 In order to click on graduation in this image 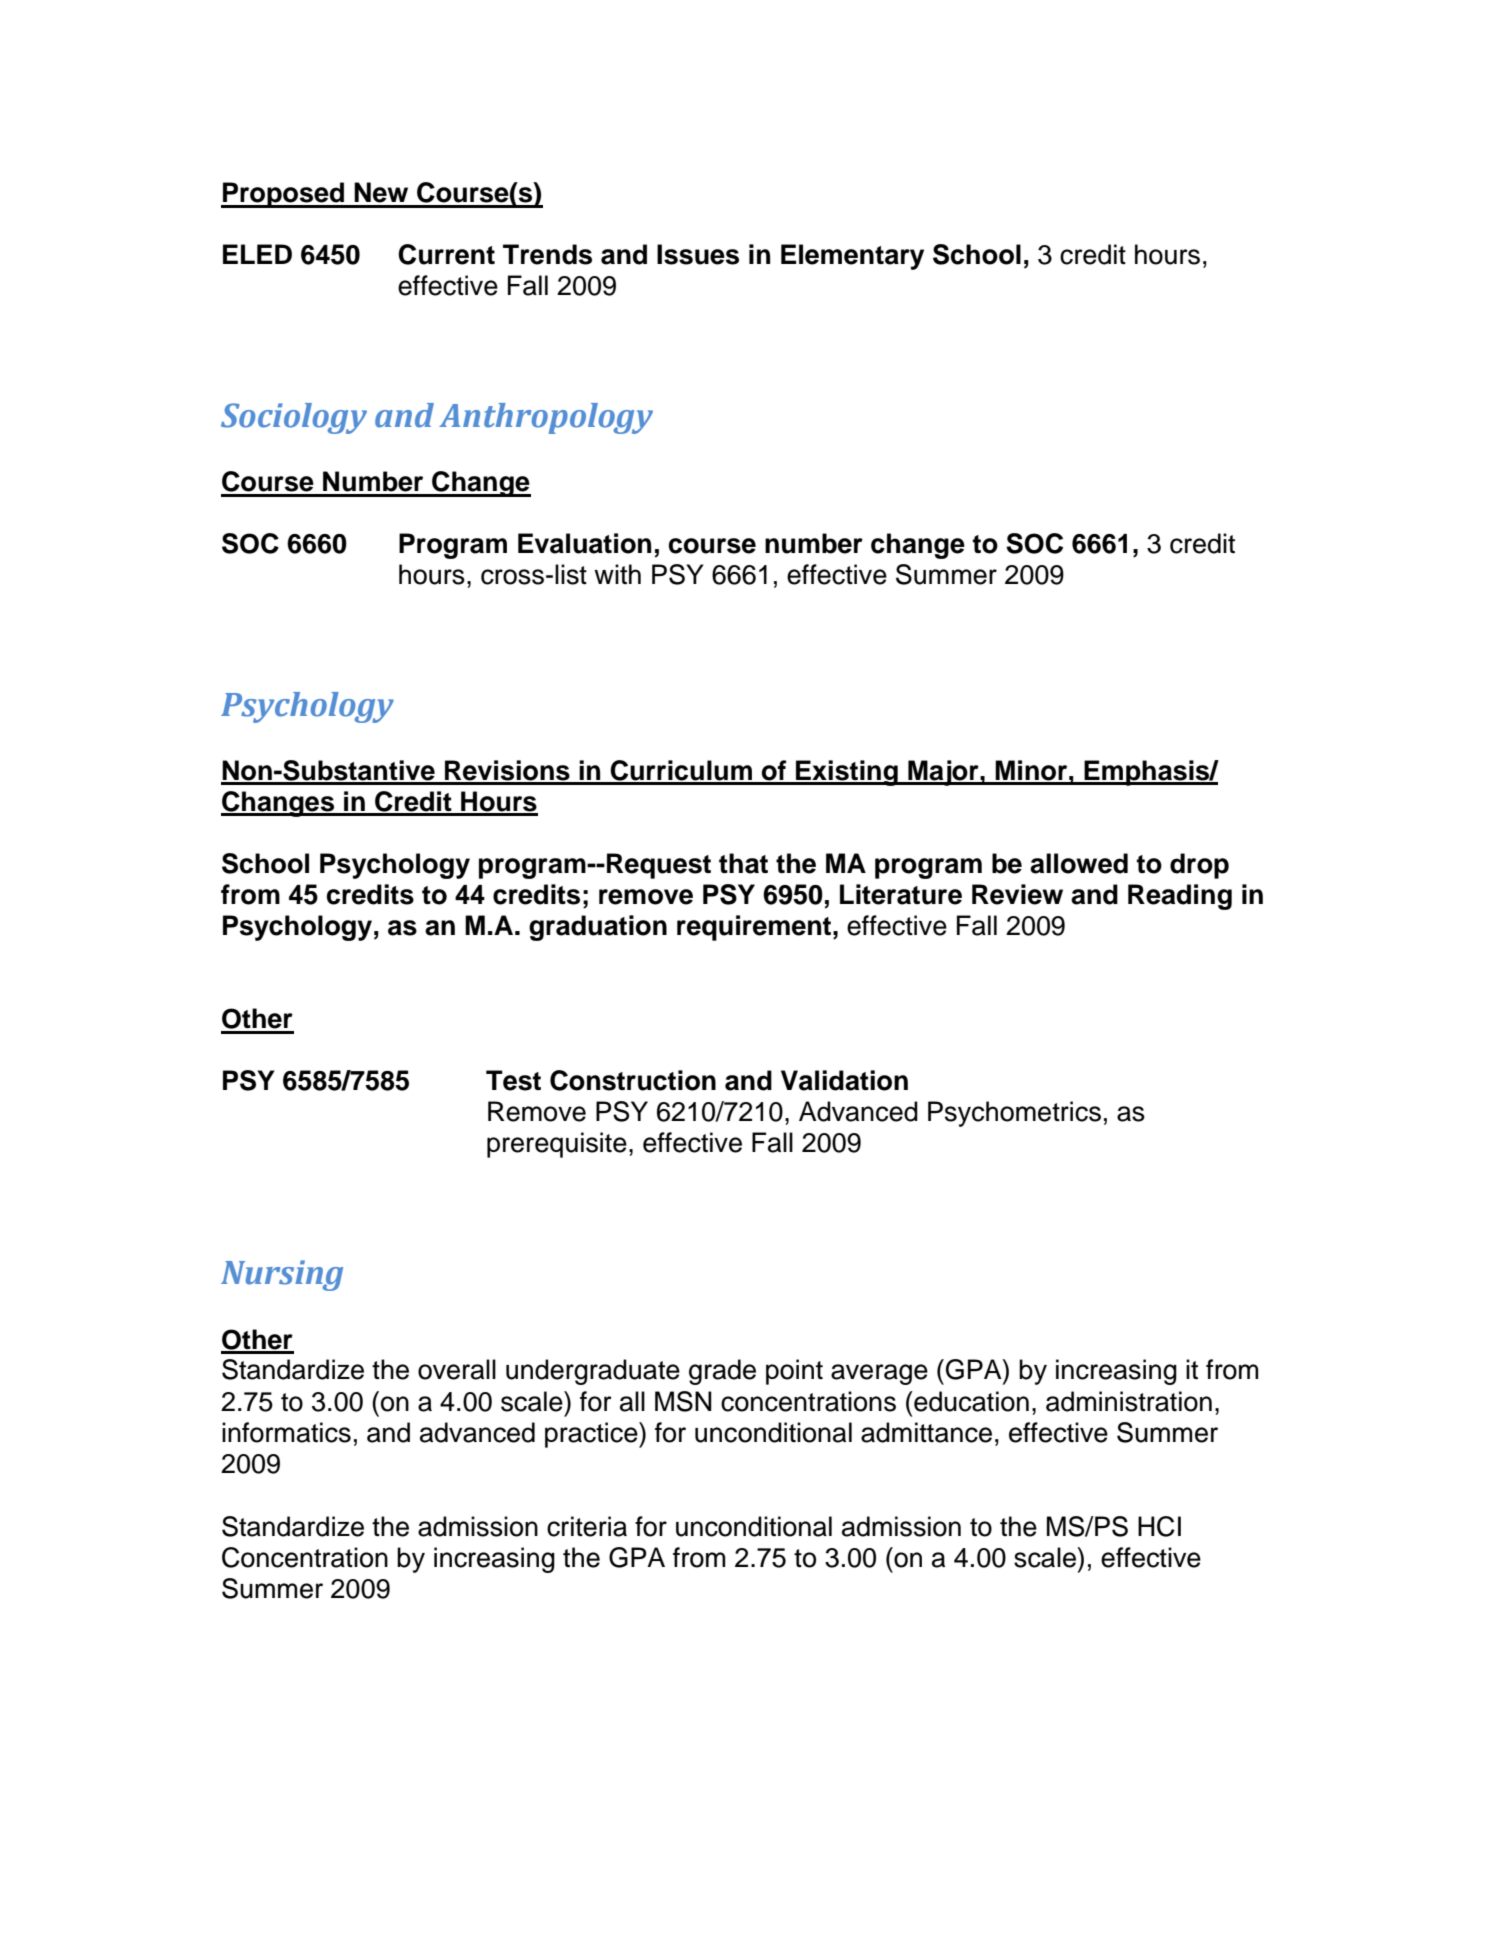, I will do `click(598, 928)`.
